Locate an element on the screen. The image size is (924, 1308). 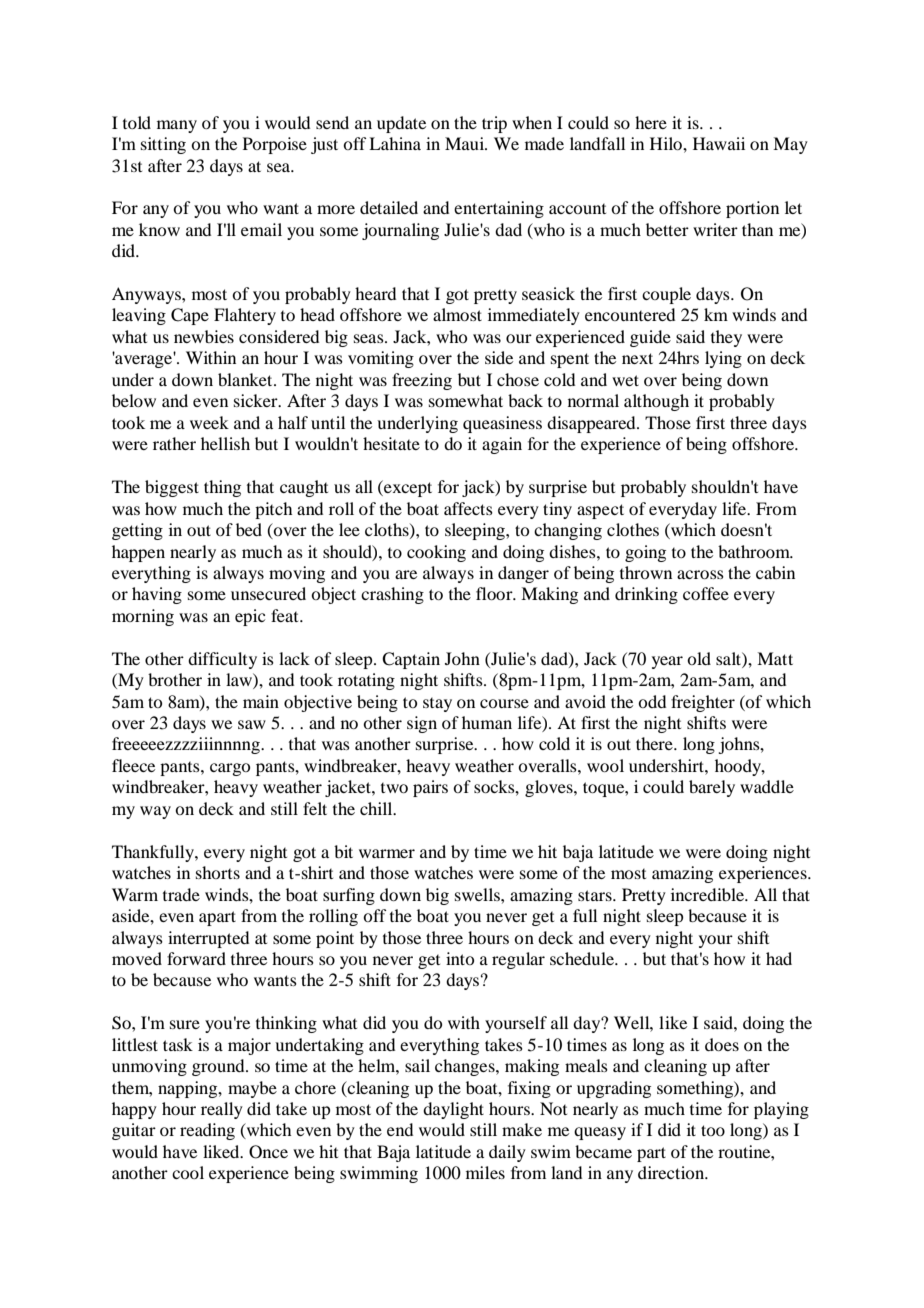
Maui is located at coordinates (466, 143).
